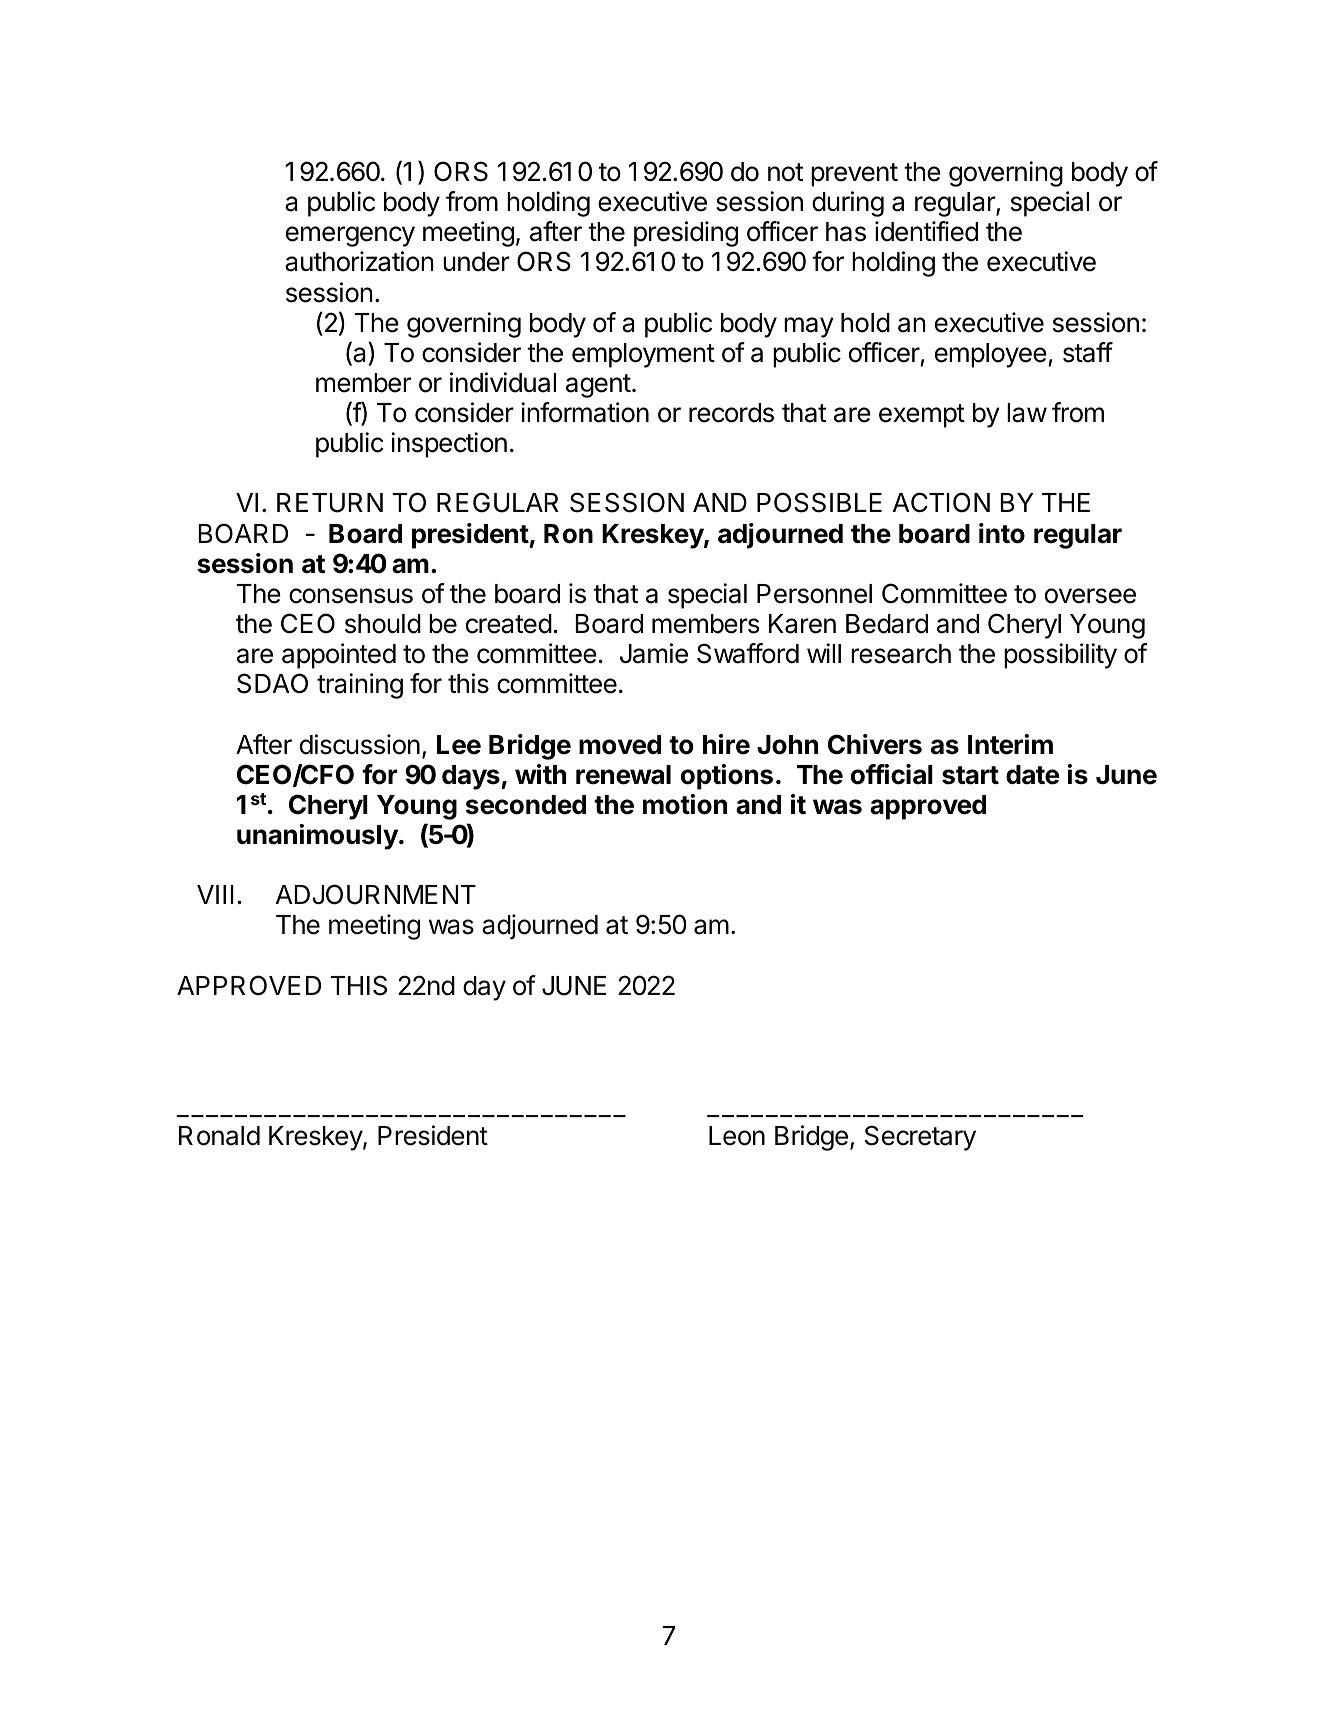 This image has height=1729, width=1336. Describe the element at coordinates (737, 1136) in the image. I see `Leon` at that location.
